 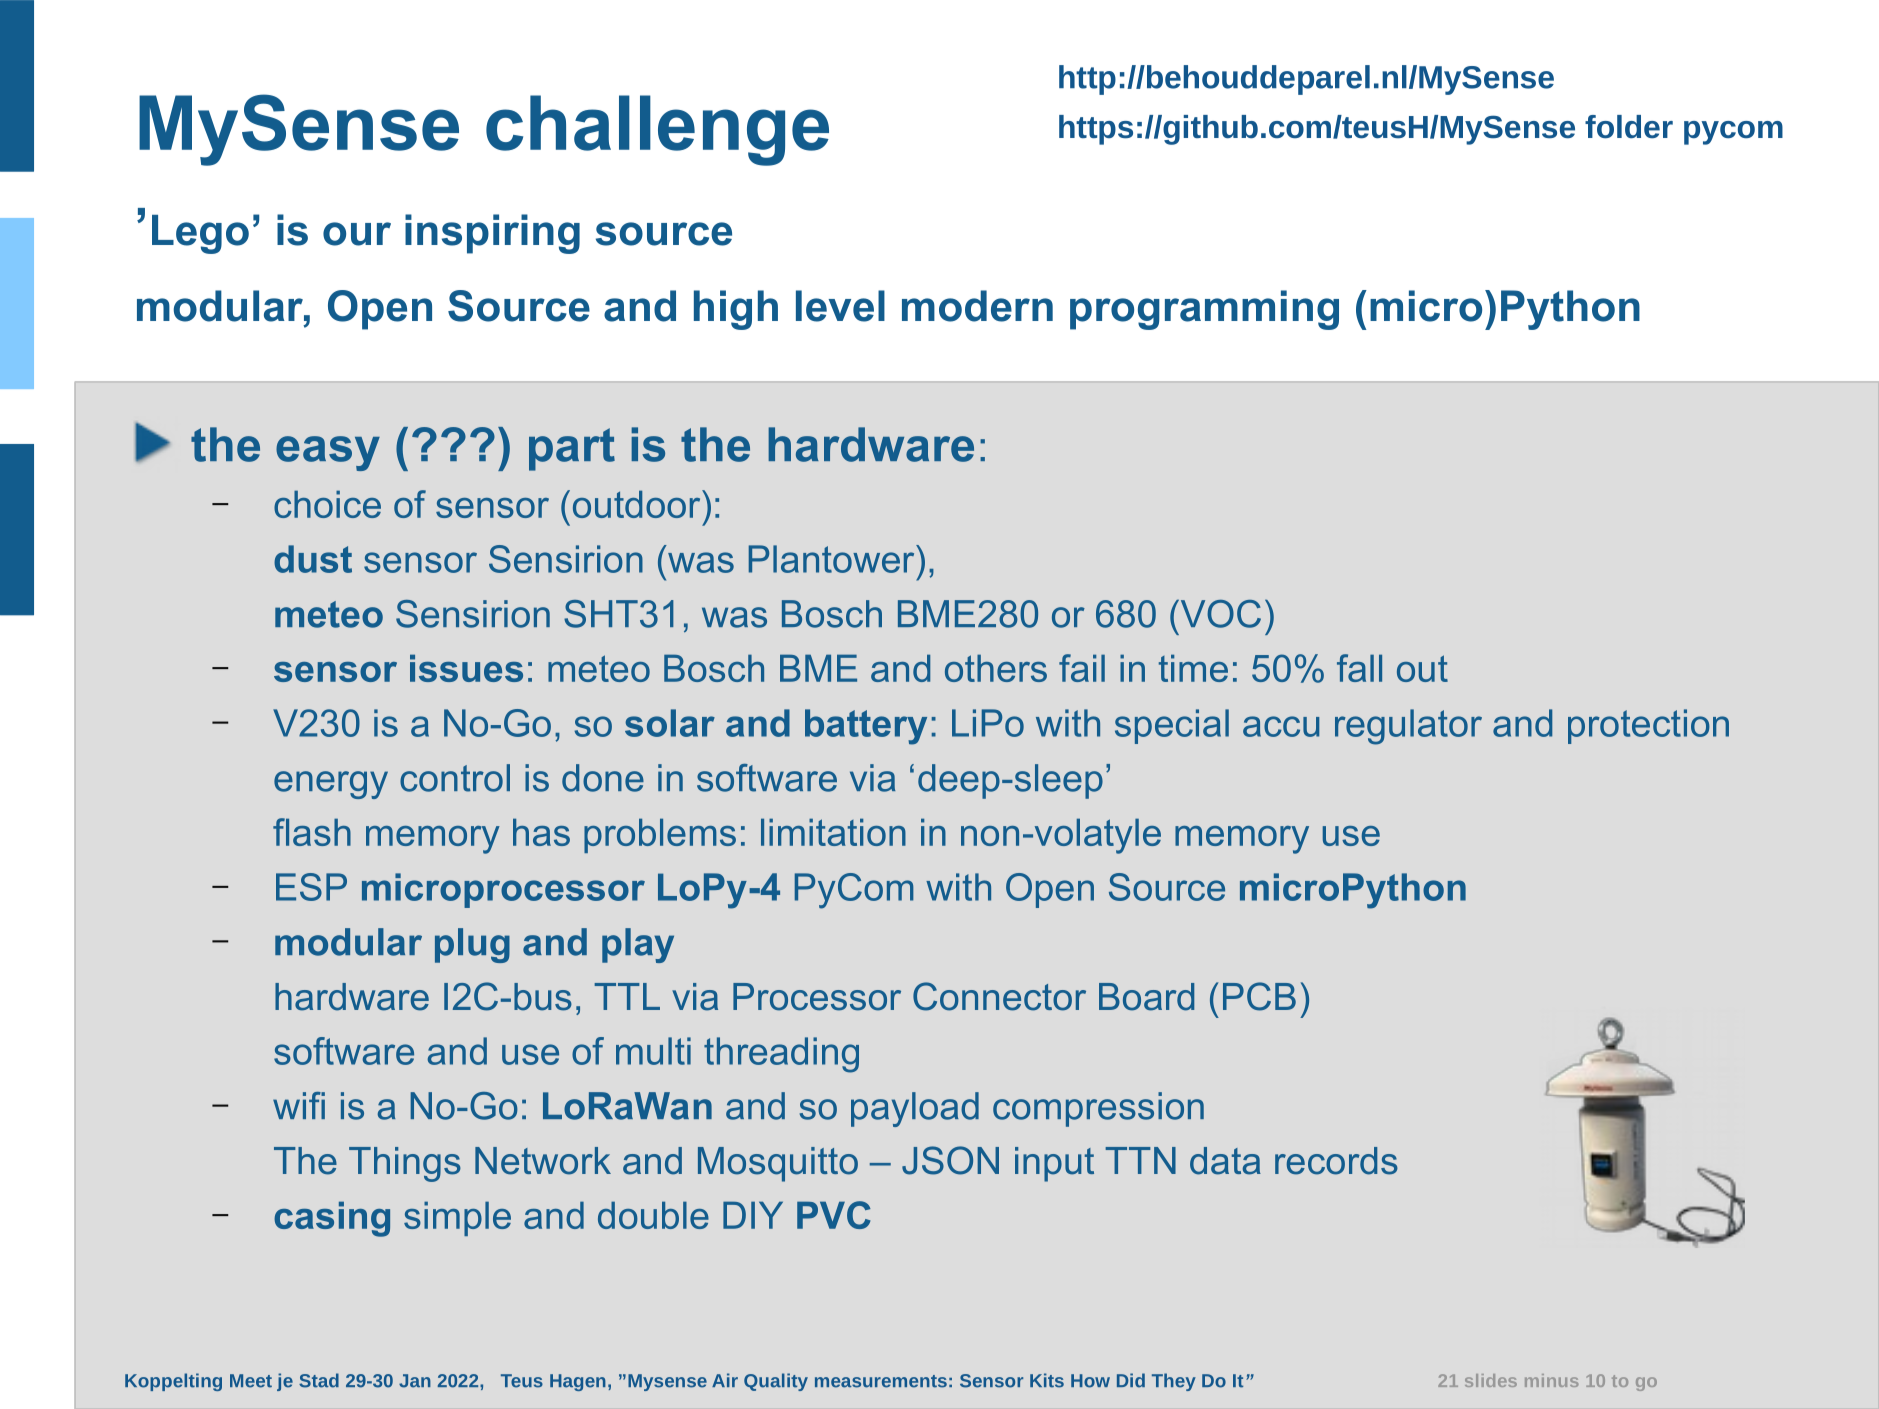 I want to click on plug, so click(x=472, y=945).
